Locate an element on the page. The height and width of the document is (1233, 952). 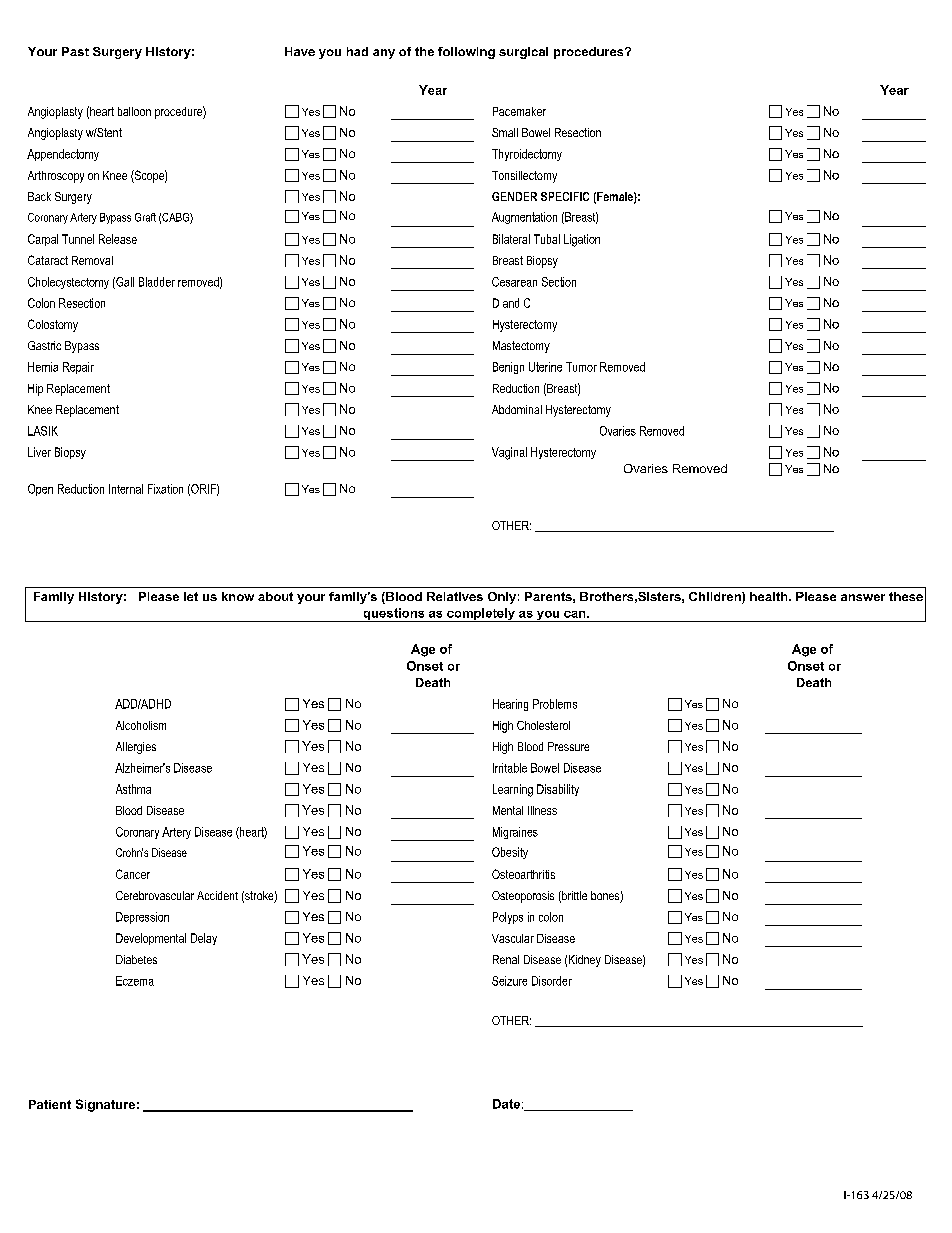
health is located at coordinates (770, 596).
